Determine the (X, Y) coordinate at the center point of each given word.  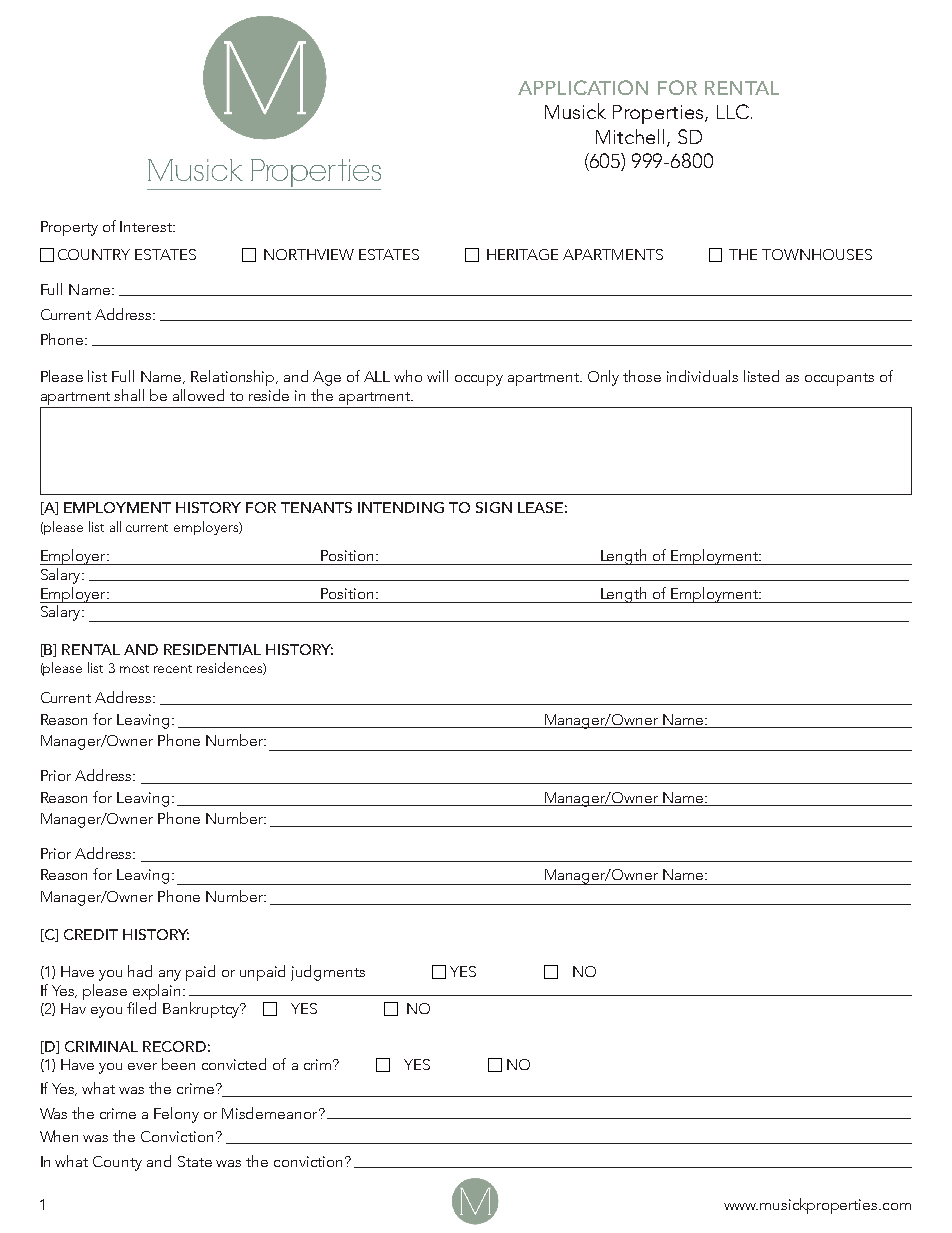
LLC (733, 111)
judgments (328, 973)
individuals (702, 376)
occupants (839, 379)
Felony (176, 1115)
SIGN (494, 507)
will (437, 376)
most (134, 669)
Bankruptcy (202, 1010)
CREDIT (91, 934)
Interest (147, 226)
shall (129, 395)
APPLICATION (583, 87)
